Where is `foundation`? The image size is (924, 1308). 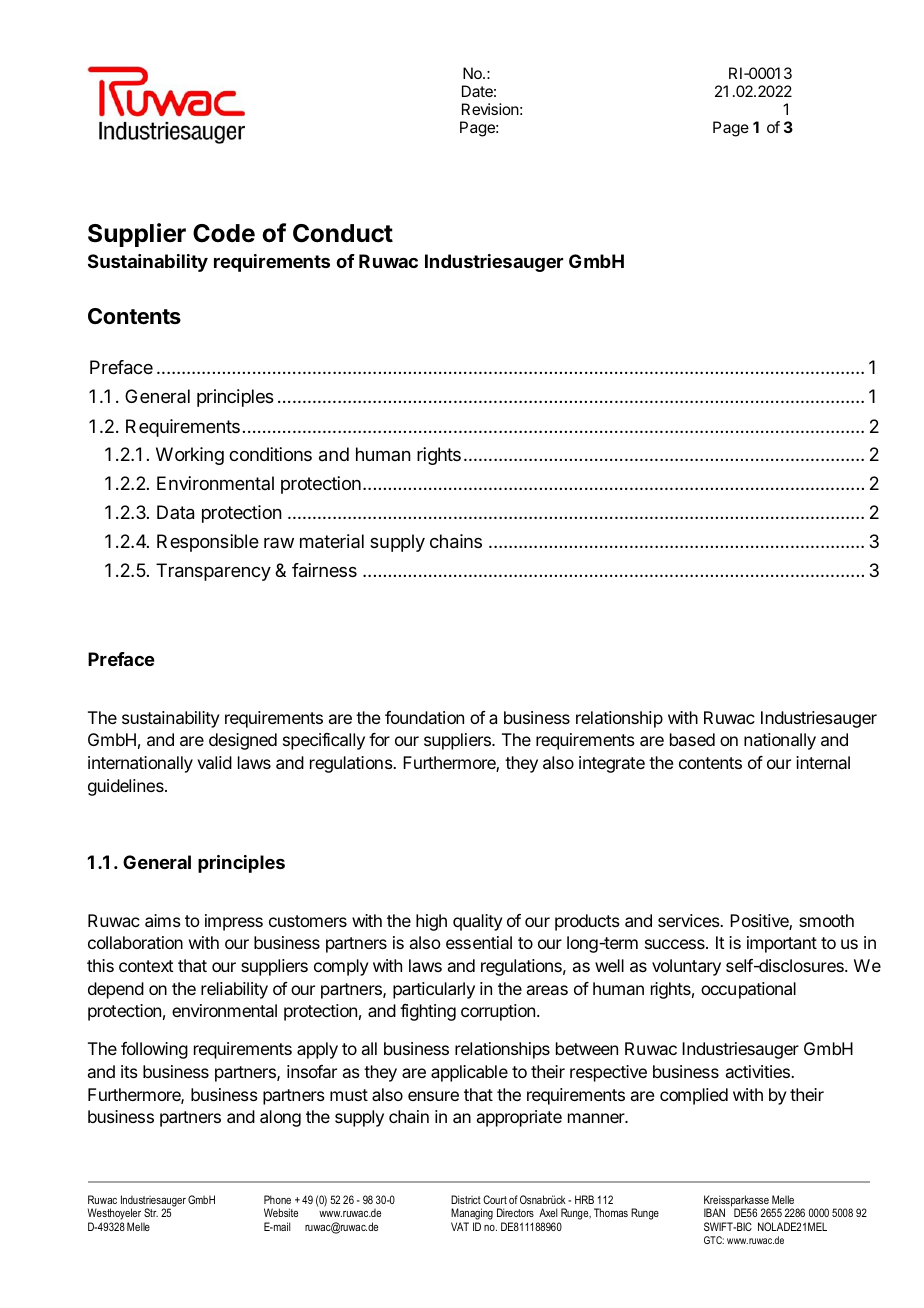
foundation is located at coordinates (424, 717).
